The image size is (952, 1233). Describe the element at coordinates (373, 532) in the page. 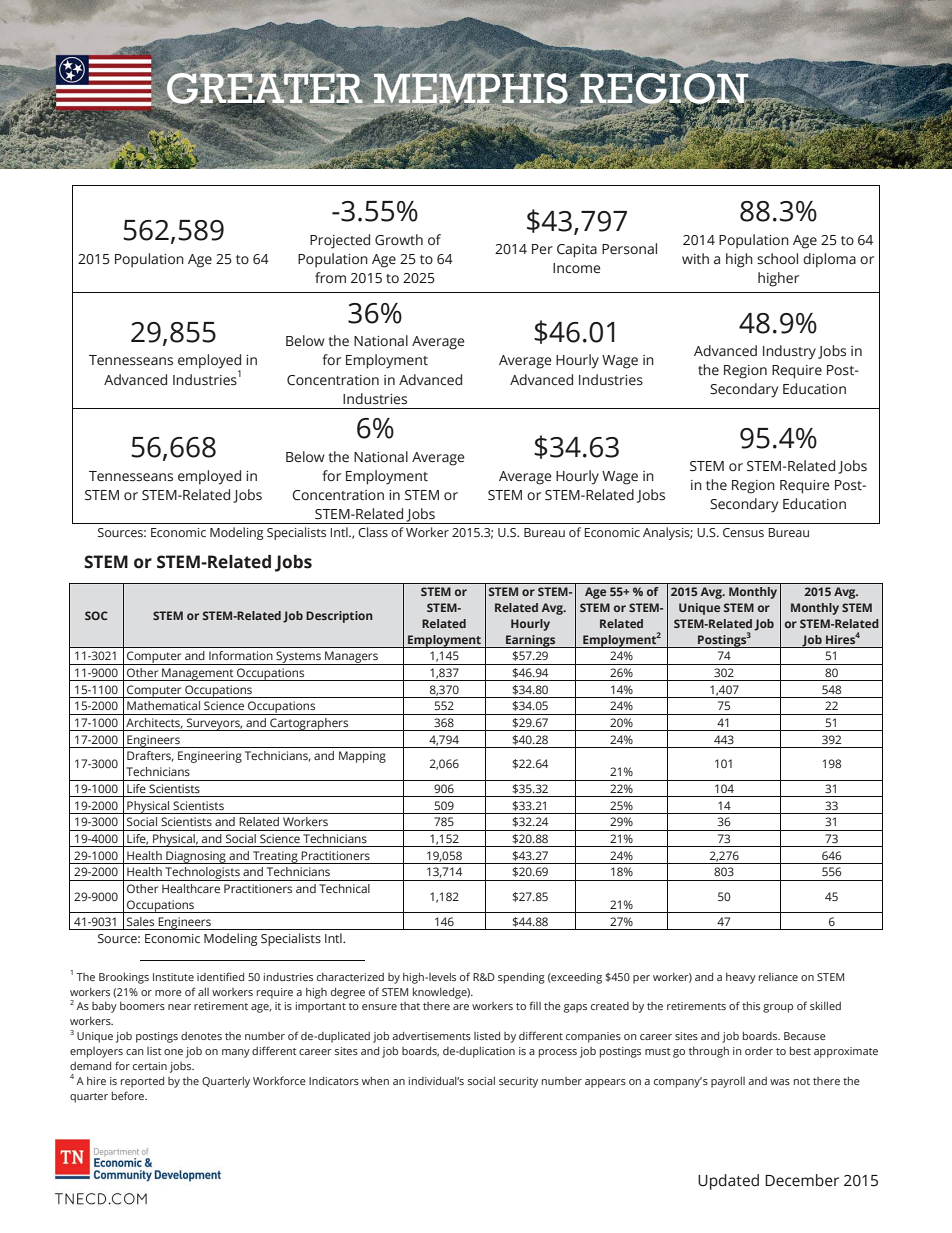

I see `Class` at that location.
